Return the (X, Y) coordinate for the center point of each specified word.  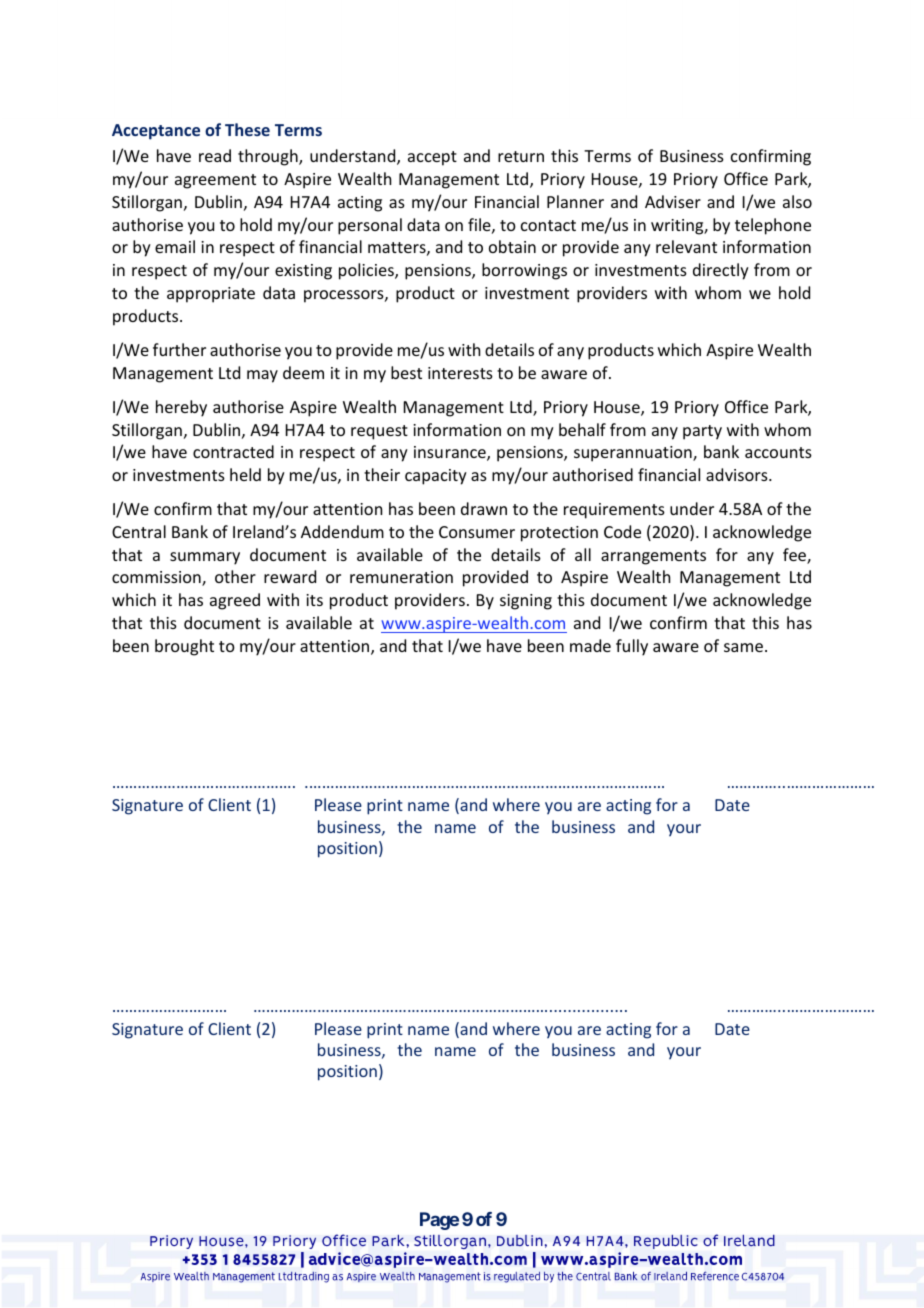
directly (721, 271)
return (521, 156)
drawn (484, 508)
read (215, 155)
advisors (738, 474)
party (702, 432)
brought (184, 647)
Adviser (673, 201)
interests (460, 373)
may (262, 376)
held (245, 474)
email (175, 246)
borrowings (524, 271)
